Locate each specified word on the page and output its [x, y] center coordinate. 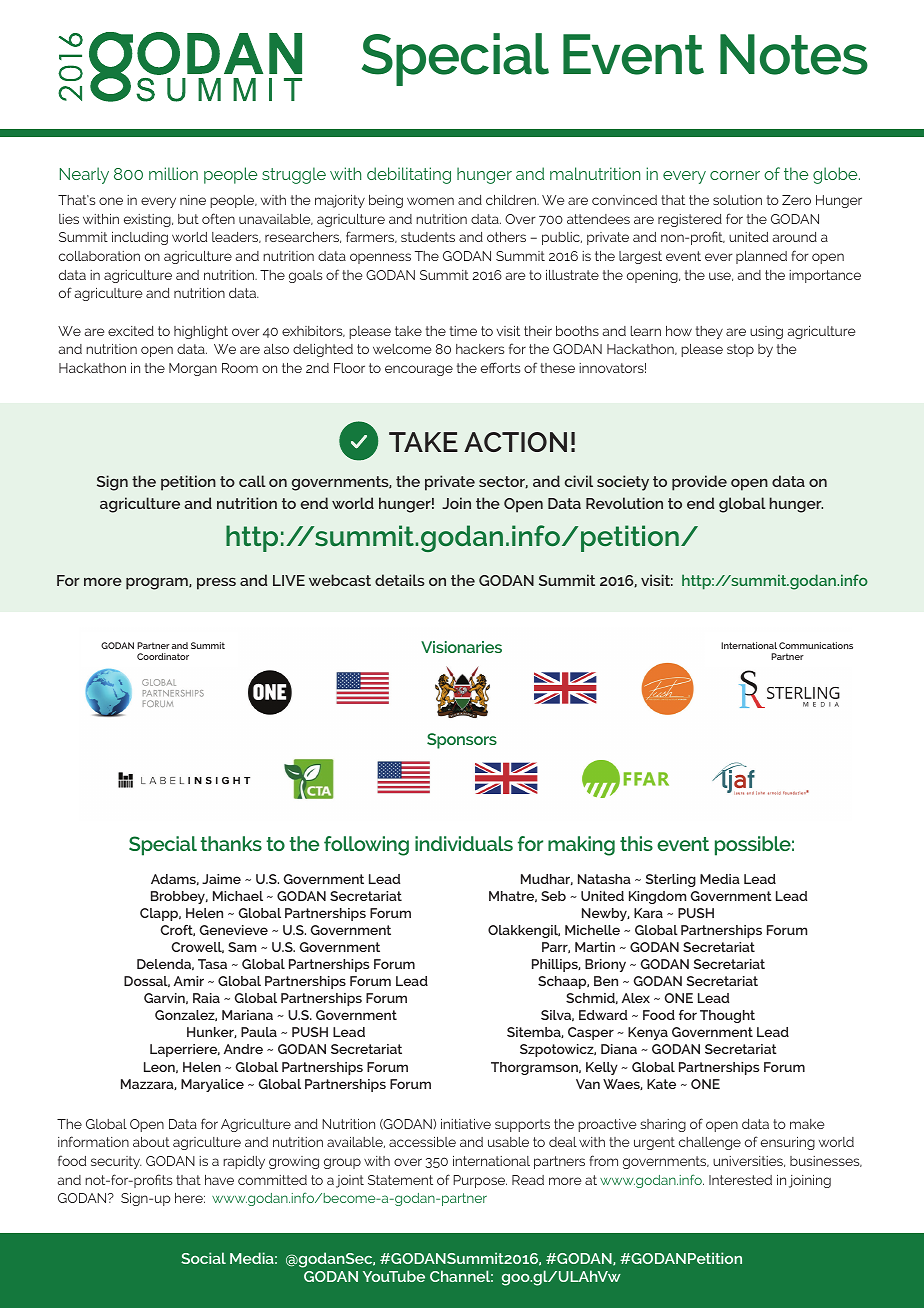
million [173, 173]
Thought [727, 1016]
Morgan [193, 369]
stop [740, 350]
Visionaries [461, 647]
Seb [553, 896]
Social [203, 1258]
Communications [816, 645]
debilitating [409, 175]
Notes [794, 54]
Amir [189, 981]
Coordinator [163, 656]
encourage [419, 370]
